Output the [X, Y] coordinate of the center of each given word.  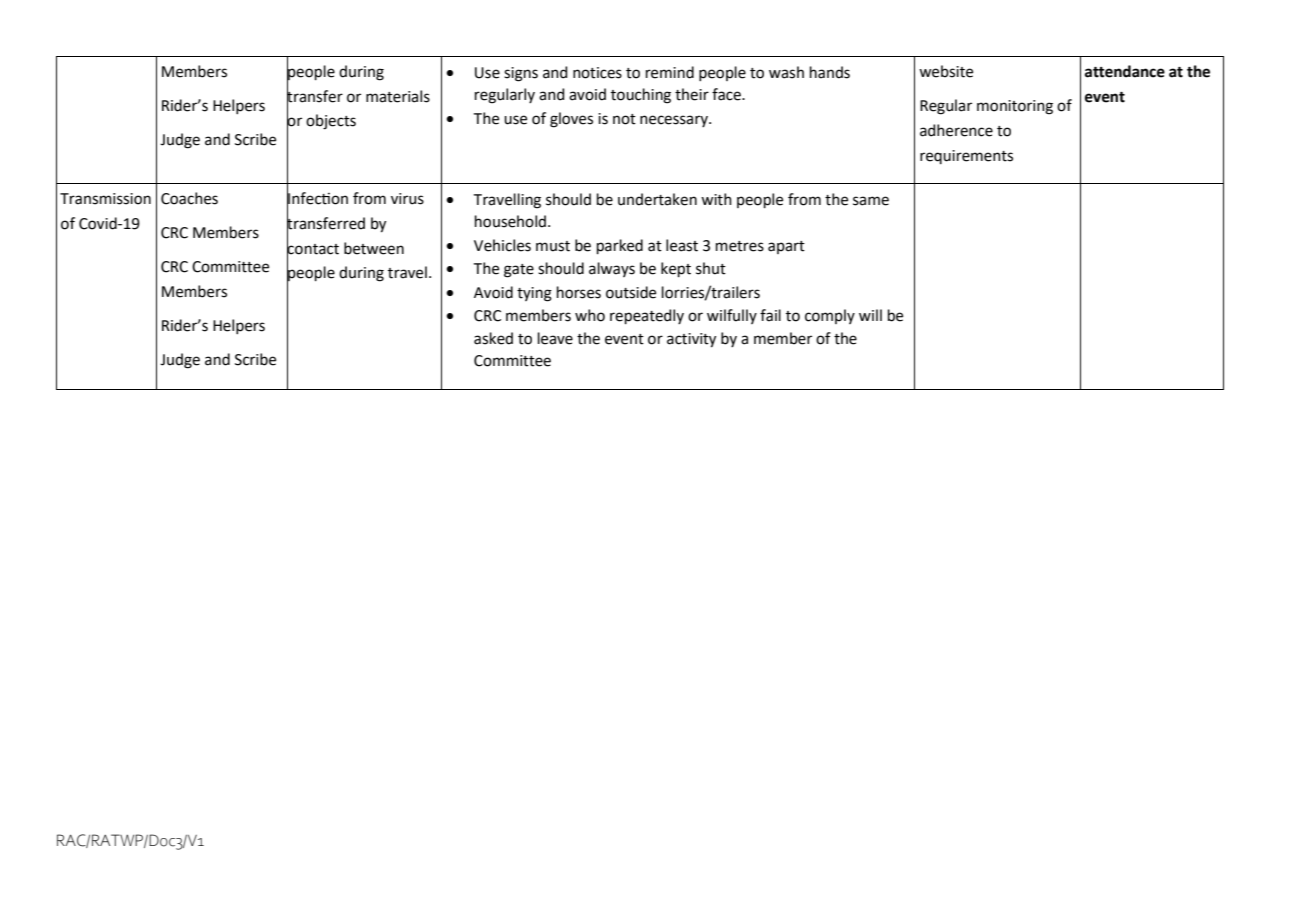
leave [555, 338]
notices [597, 73]
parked [620, 246]
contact [313, 248]
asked [493, 338]
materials [398, 96]
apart [786, 247]
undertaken [657, 199]
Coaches [189, 198]
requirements [966, 157]
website [946, 71]
